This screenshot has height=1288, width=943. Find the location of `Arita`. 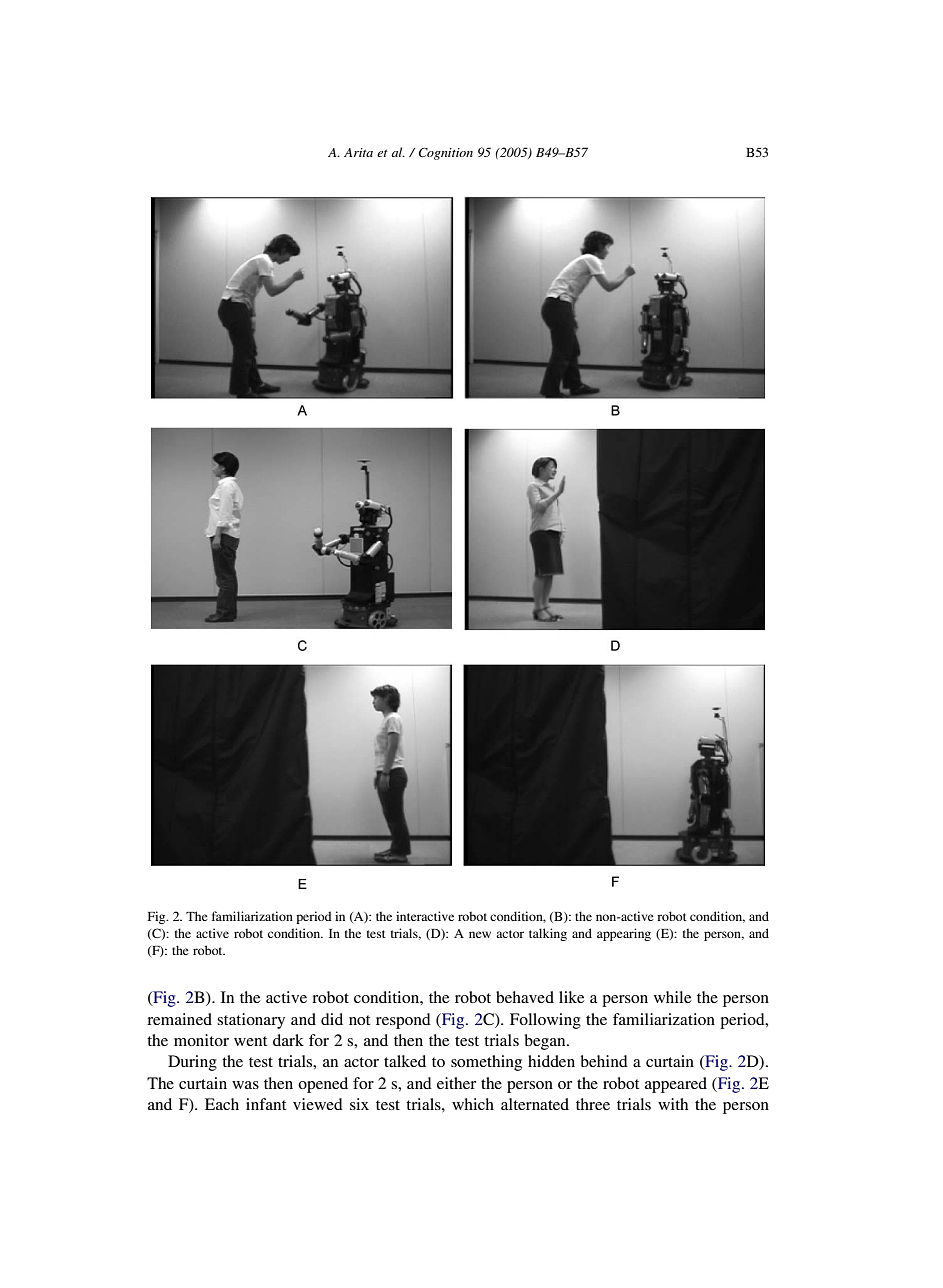

Arita is located at coordinates (358, 152).
